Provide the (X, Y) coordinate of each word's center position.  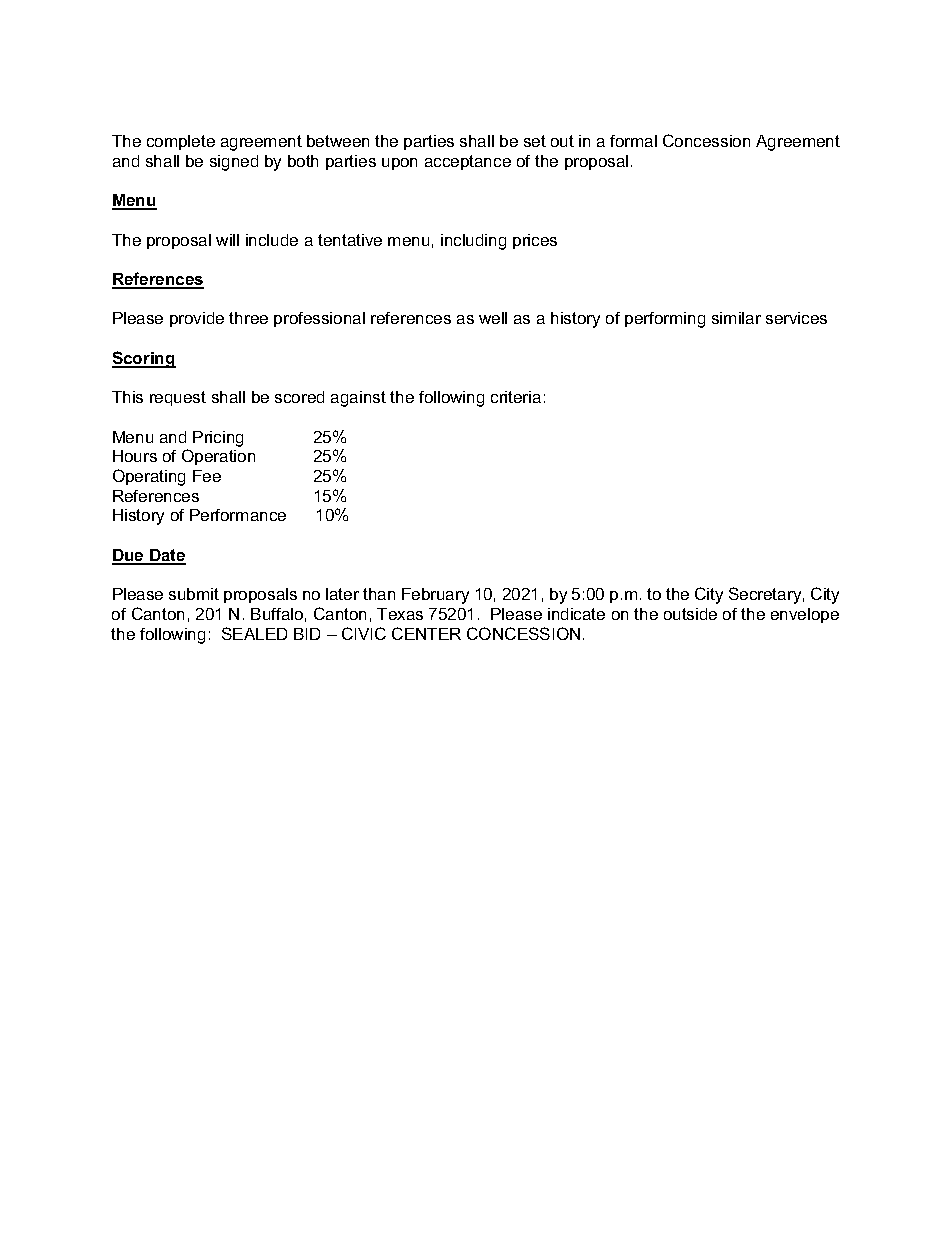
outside (690, 614)
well (493, 318)
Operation (218, 457)
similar (736, 318)
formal (633, 141)
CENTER (426, 633)
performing (665, 320)
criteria (516, 397)
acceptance (468, 162)
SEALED (254, 633)
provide (197, 319)
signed (234, 163)
